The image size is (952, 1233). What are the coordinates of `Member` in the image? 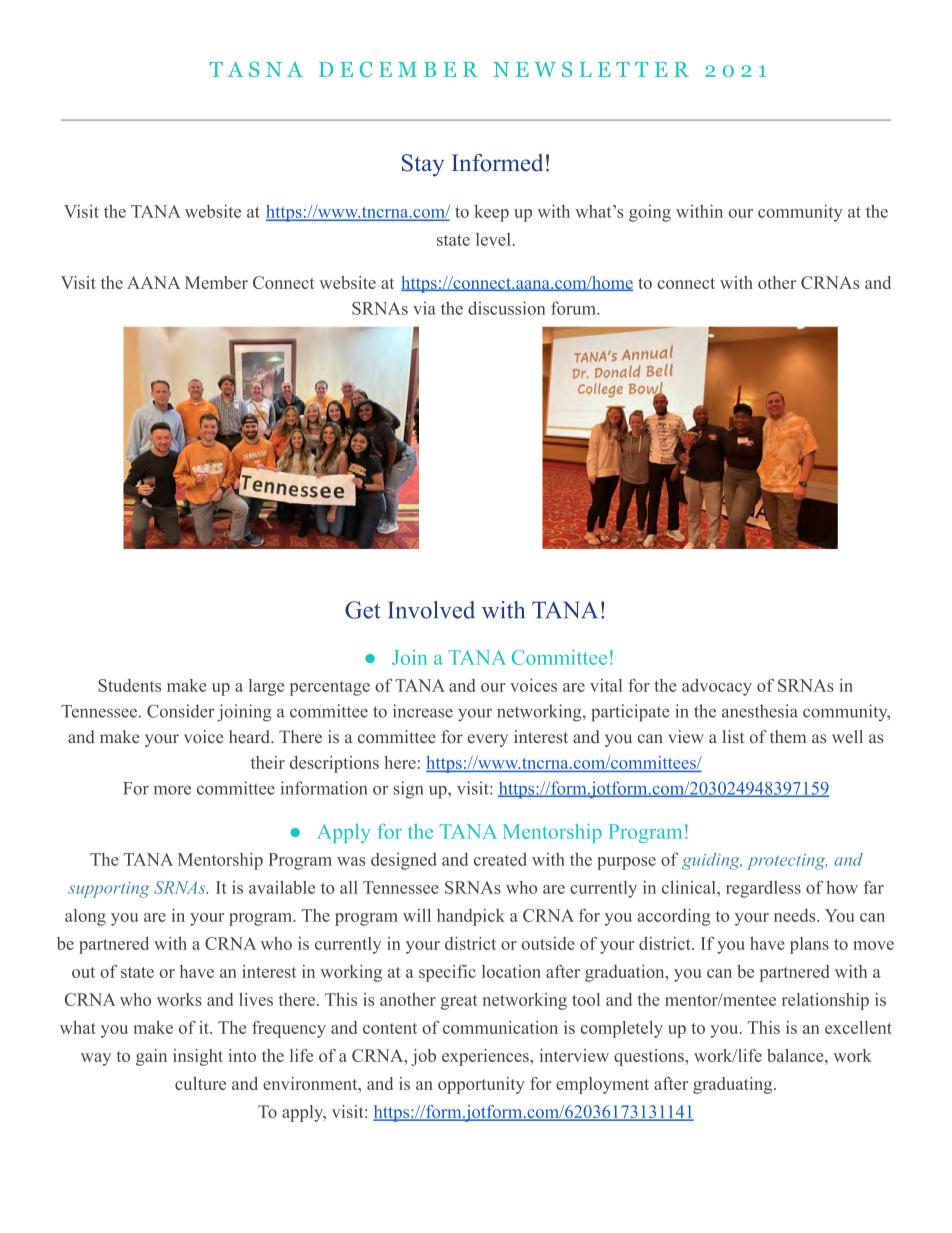 It's located at (216, 282).
